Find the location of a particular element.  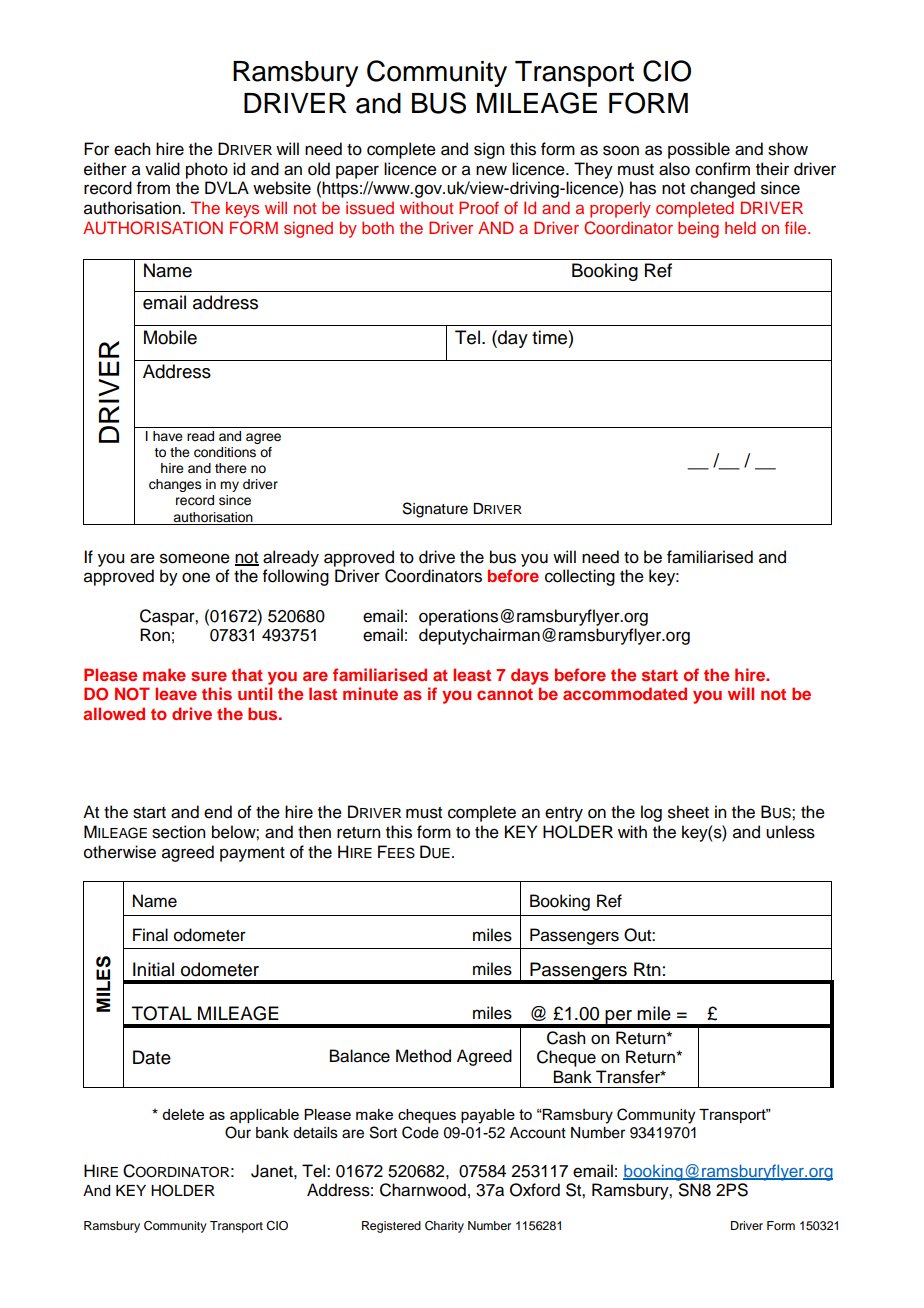

Oxford is located at coordinates (535, 1190).
